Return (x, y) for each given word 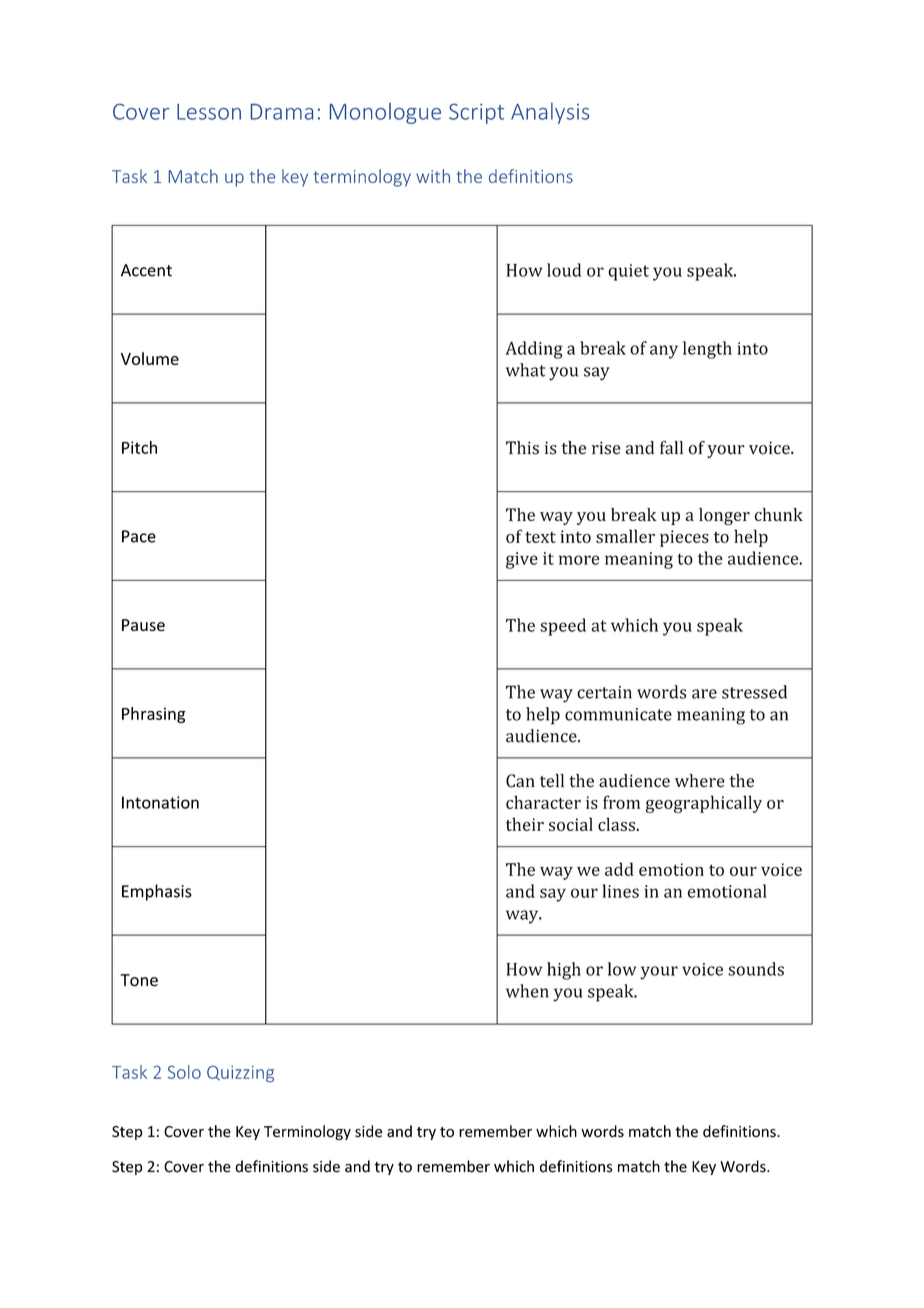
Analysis (550, 113)
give (522, 560)
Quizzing (240, 1074)
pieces (684, 538)
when (527, 991)
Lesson (209, 112)
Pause (143, 625)
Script (476, 114)
